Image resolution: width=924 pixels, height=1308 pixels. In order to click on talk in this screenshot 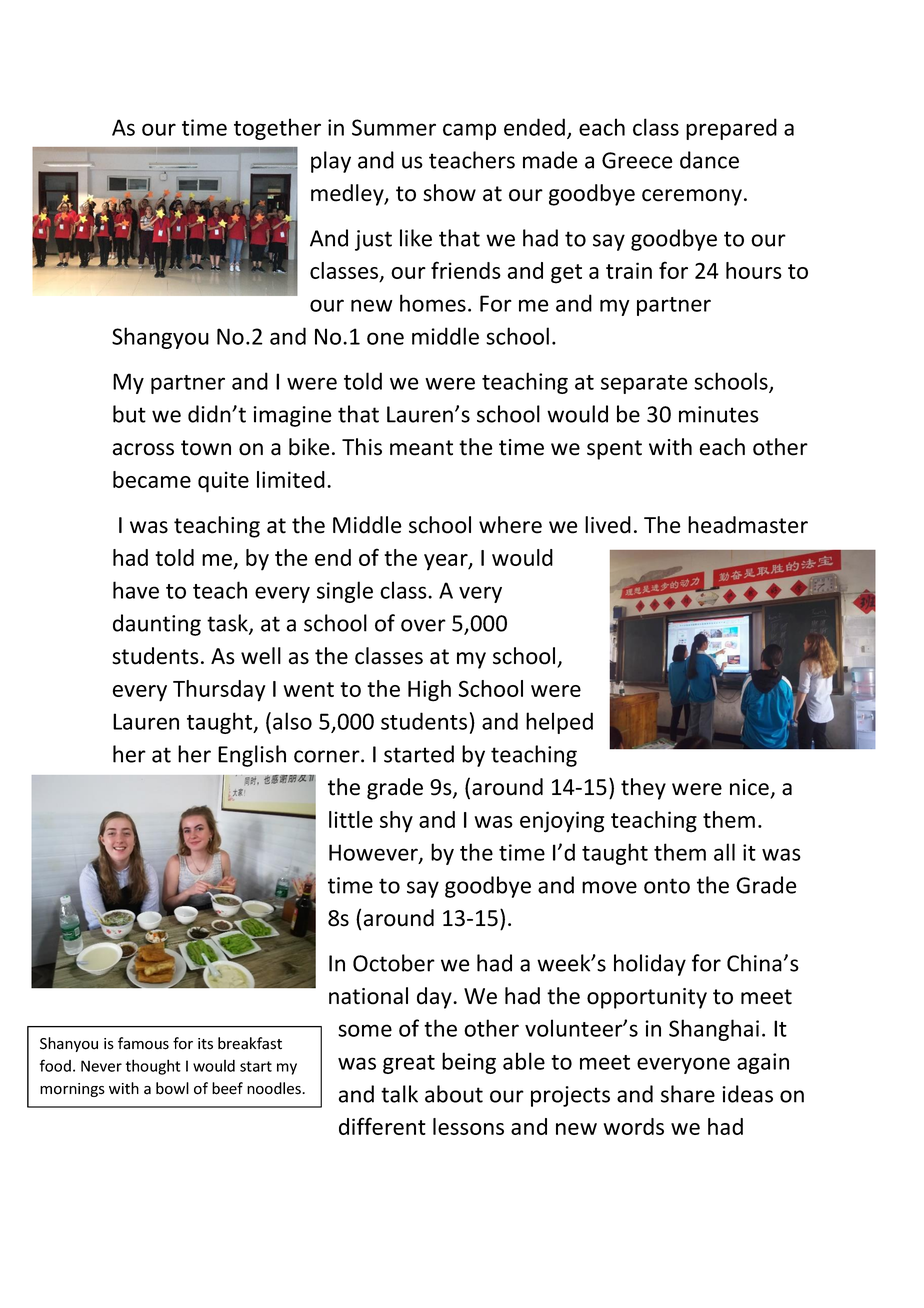, I will do `click(399, 1094)`.
